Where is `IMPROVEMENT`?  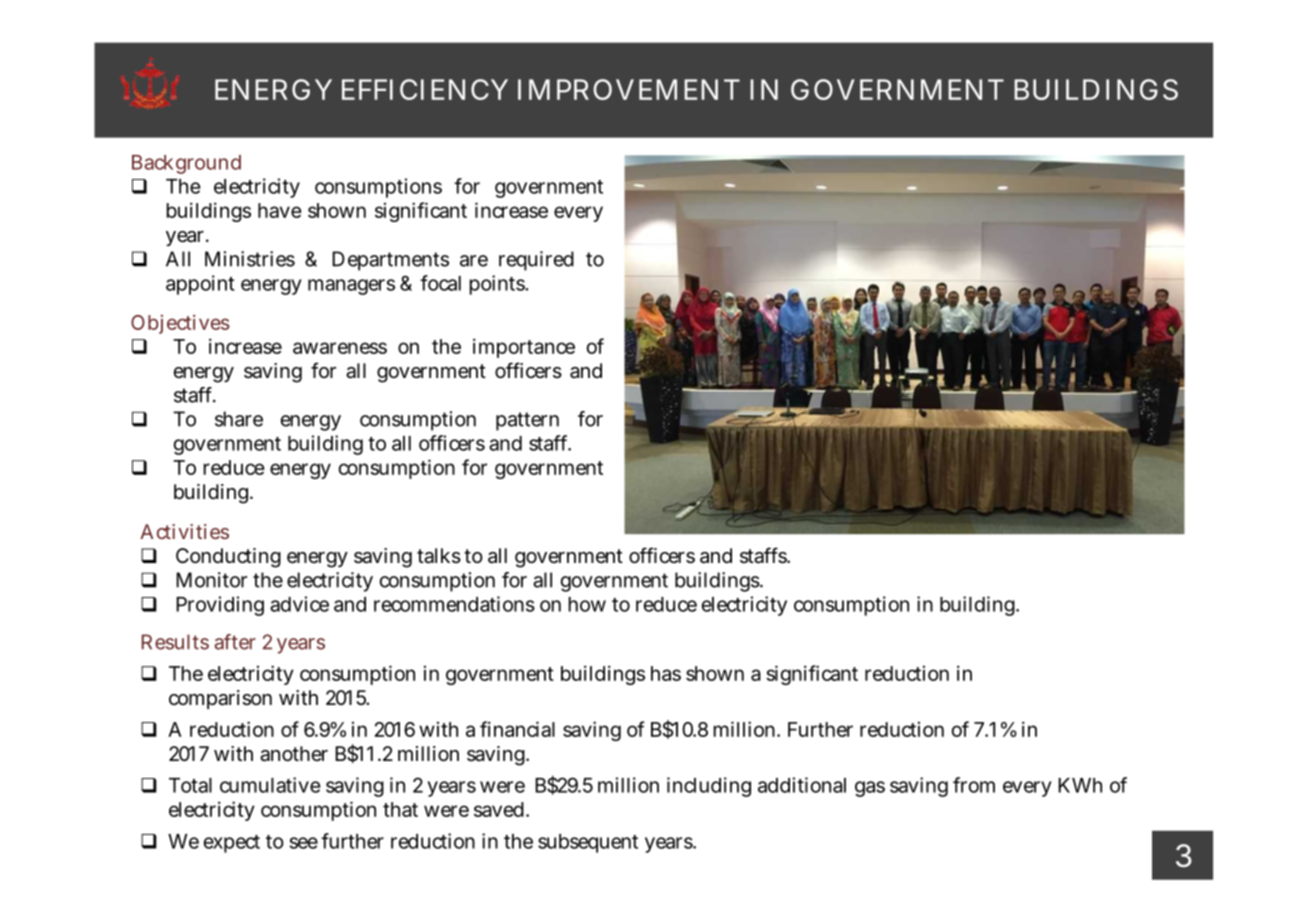
IMPROVEMENT is located at coordinates (629, 89).
